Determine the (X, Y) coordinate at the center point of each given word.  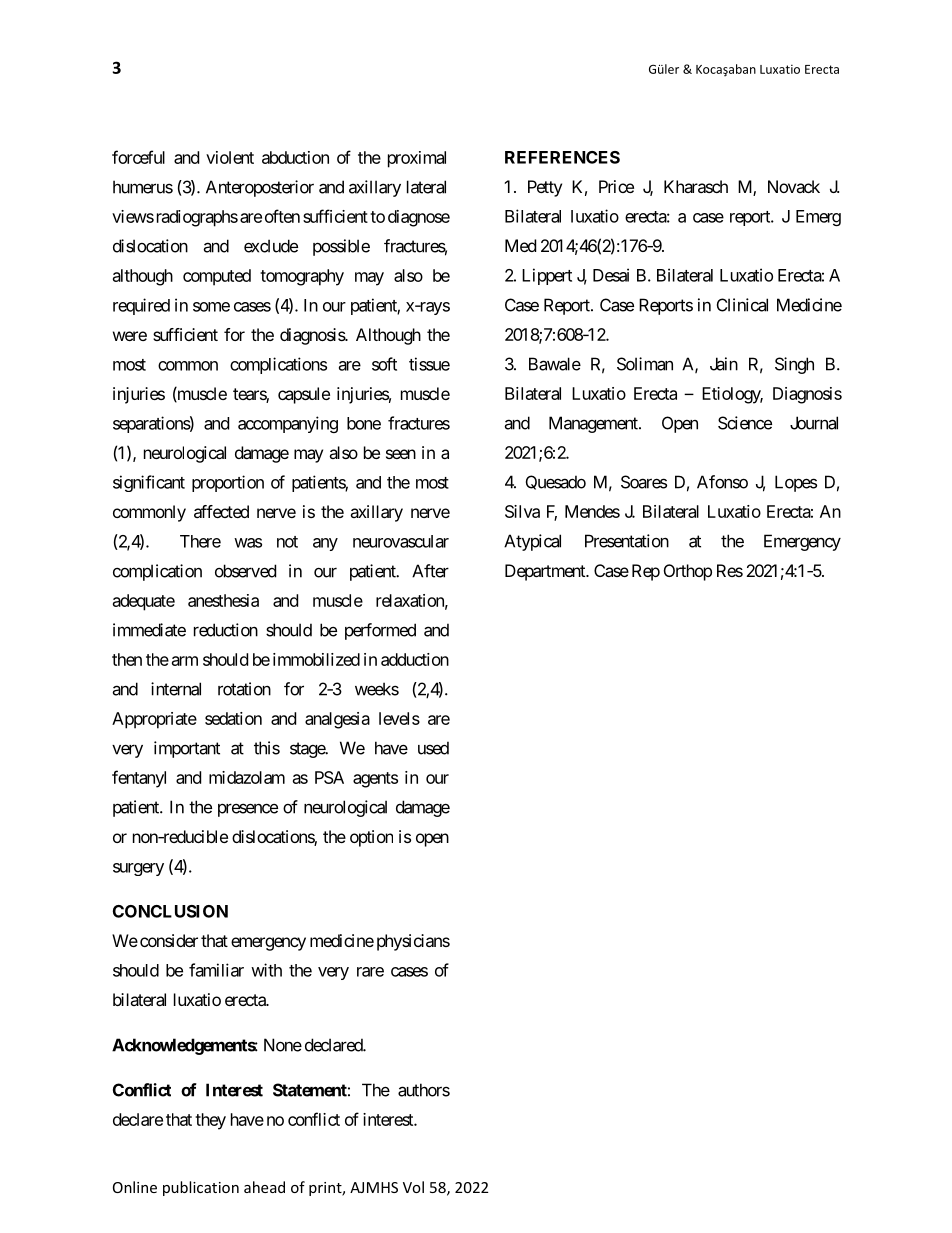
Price (616, 186)
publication (201, 1188)
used (433, 748)
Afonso (722, 482)
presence (248, 810)
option (371, 838)
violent (230, 157)
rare (370, 972)
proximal (417, 159)
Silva (522, 511)
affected (221, 511)
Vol (413, 1187)
